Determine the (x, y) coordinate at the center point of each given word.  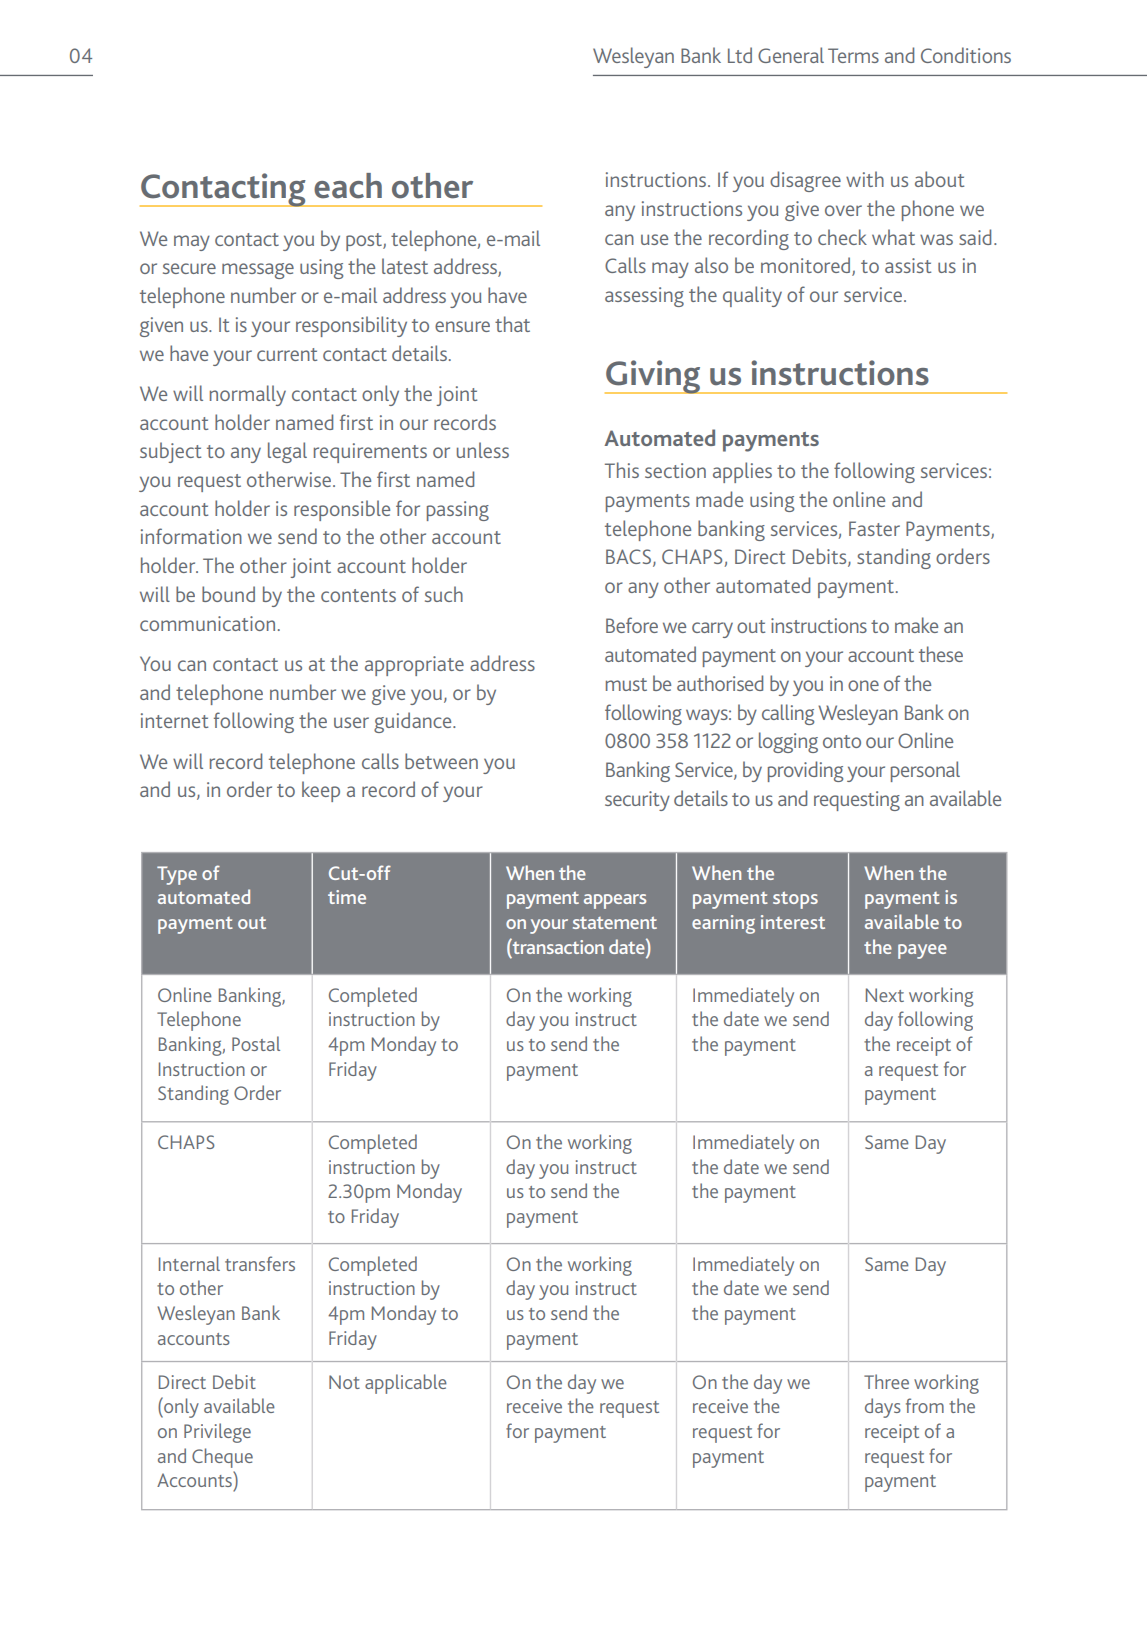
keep (321, 791)
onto (842, 741)
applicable (406, 1384)
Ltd (740, 55)
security (637, 801)
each (348, 186)
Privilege (217, 1433)
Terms (853, 55)
